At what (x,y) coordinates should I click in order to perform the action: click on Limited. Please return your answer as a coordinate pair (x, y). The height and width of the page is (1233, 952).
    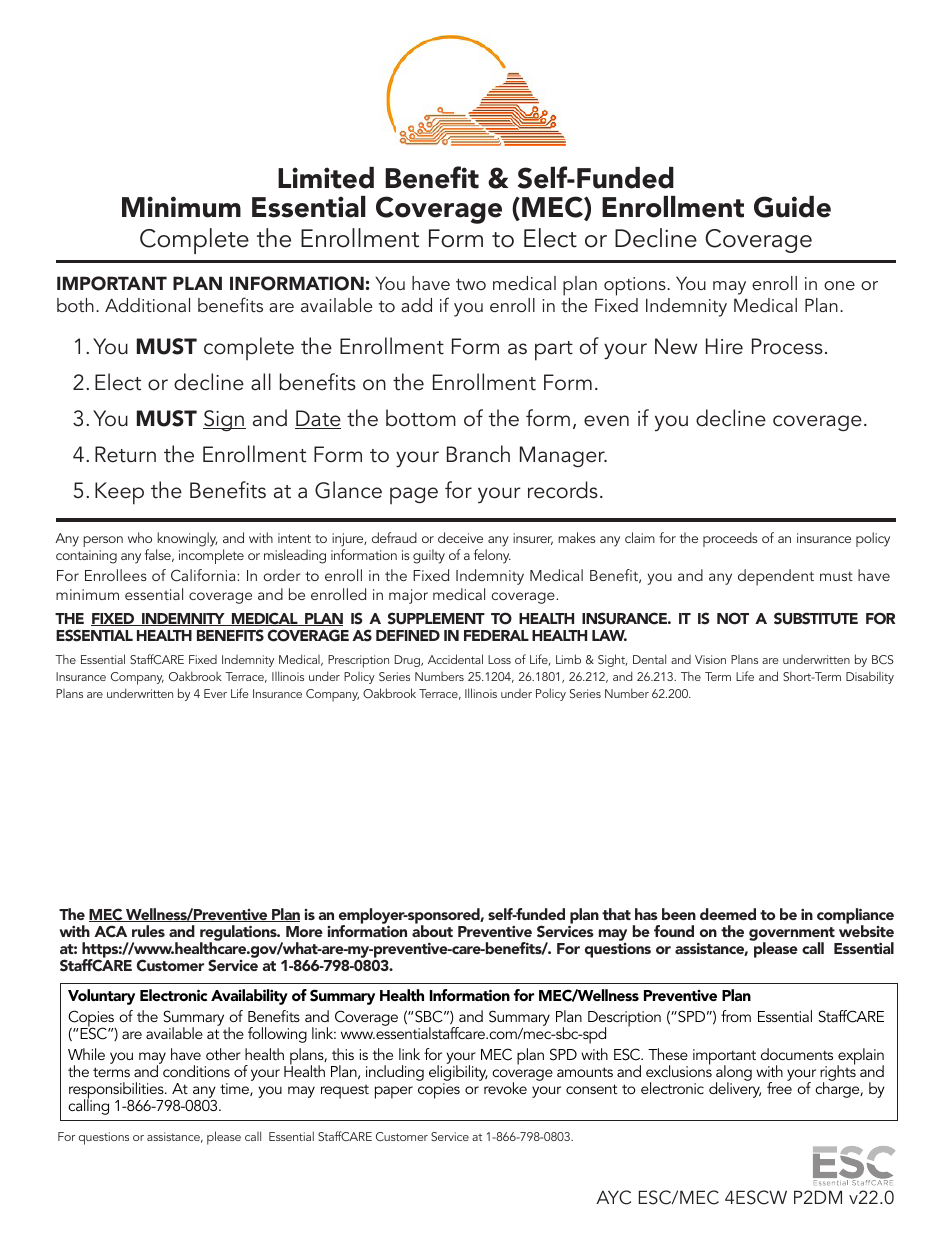
    Looking at the image, I should click on (326, 178).
